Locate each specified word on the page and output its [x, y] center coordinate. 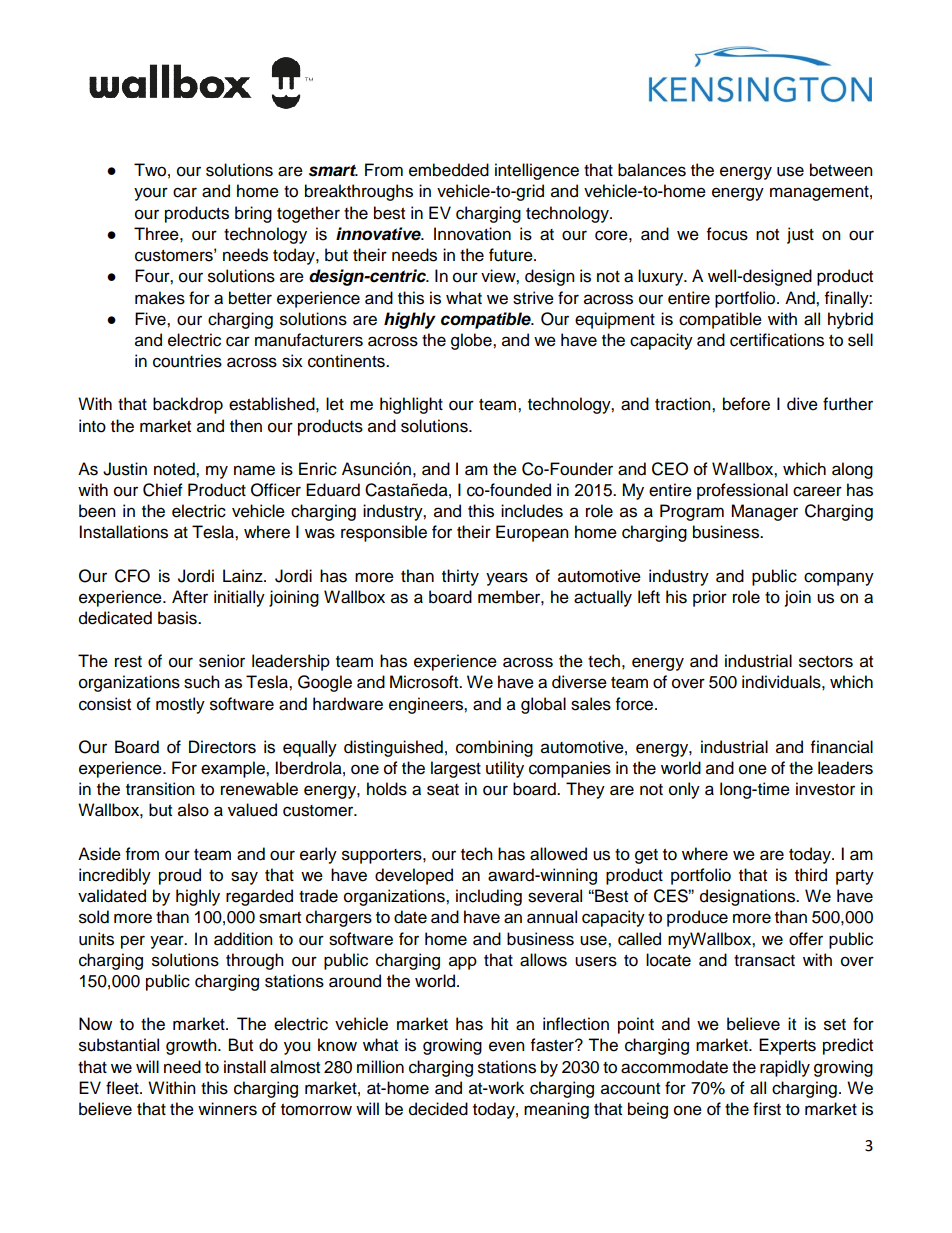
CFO [132, 576]
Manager [764, 512]
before [746, 404]
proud [180, 876]
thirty [460, 577]
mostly [180, 705]
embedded [449, 170]
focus [727, 234]
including [489, 897]
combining [494, 748]
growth [192, 1046]
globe [472, 341]
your [151, 194]
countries [187, 361]
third [811, 875]
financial [842, 747]
